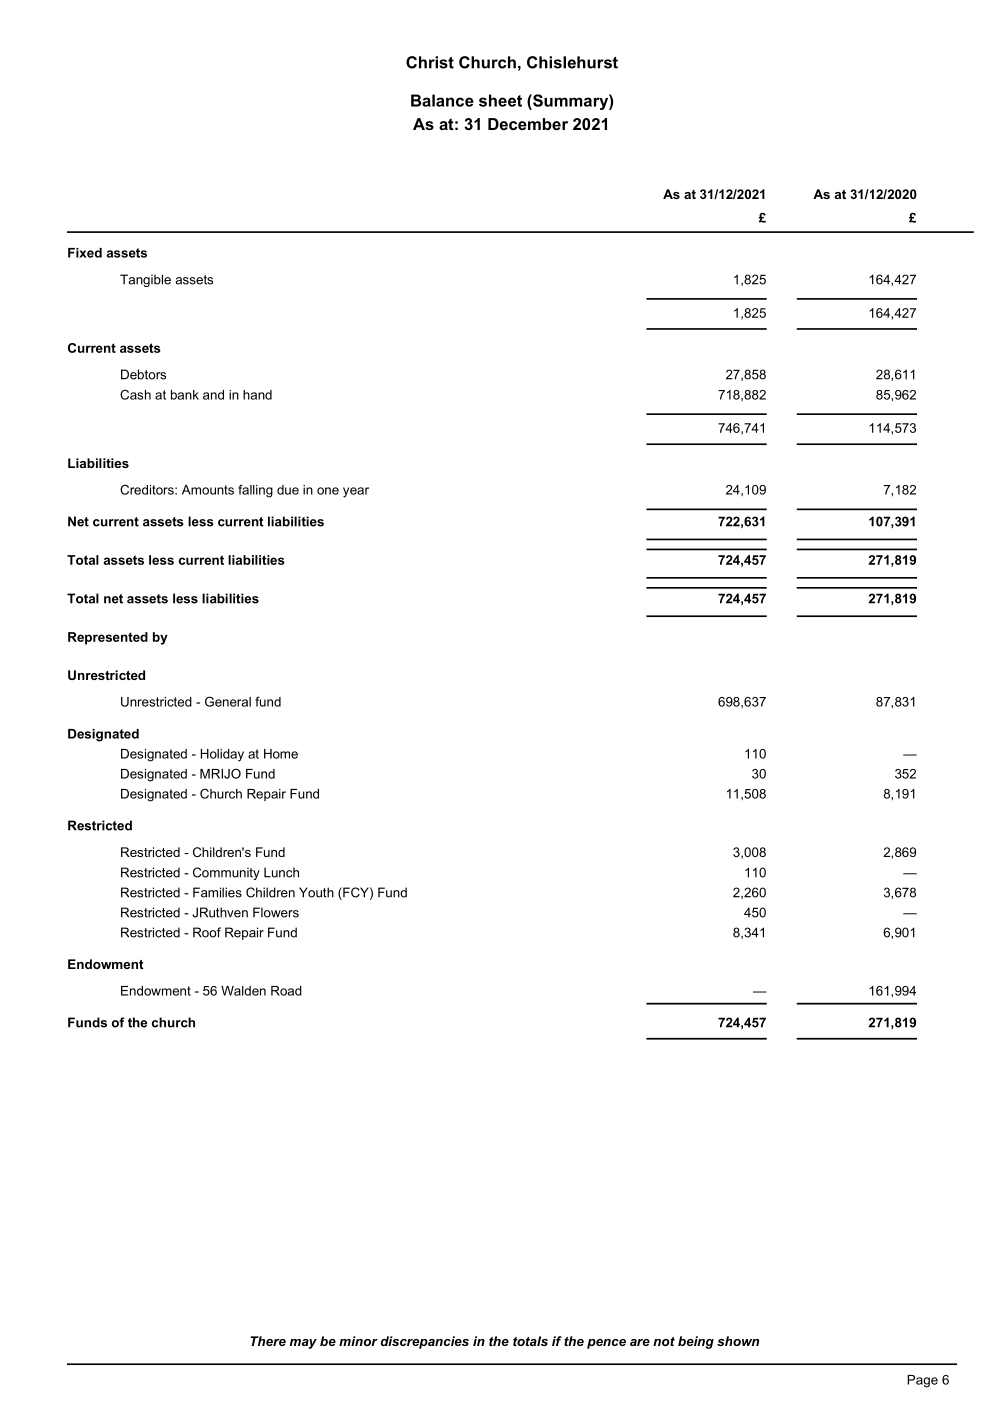 The height and width of the screenshot is (1406, 994). I want to click on General, so click(228, 701).
